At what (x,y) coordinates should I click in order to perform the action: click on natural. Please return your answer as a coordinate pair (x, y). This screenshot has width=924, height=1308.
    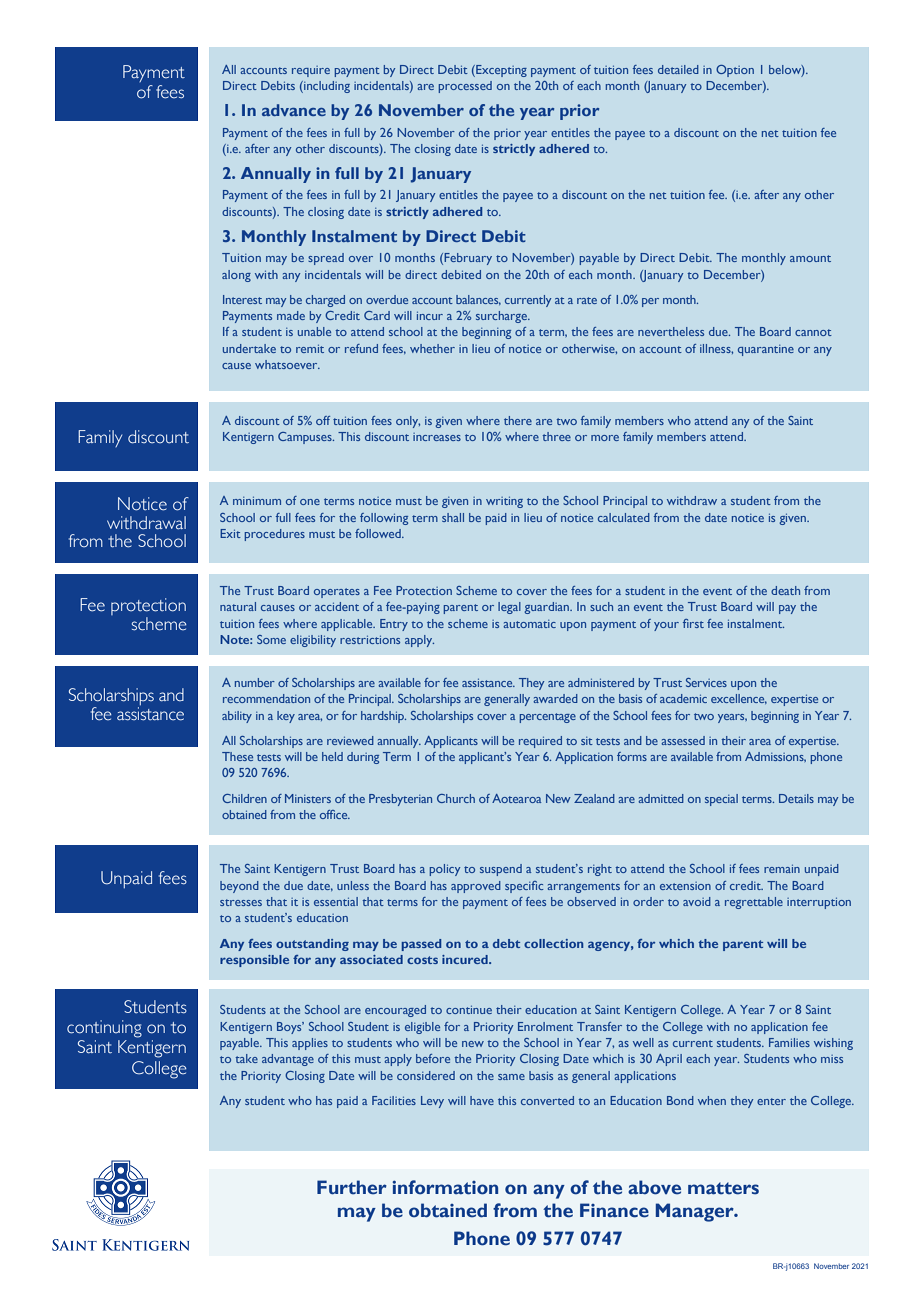
    Looking at the image, I should click on (238, 606).
